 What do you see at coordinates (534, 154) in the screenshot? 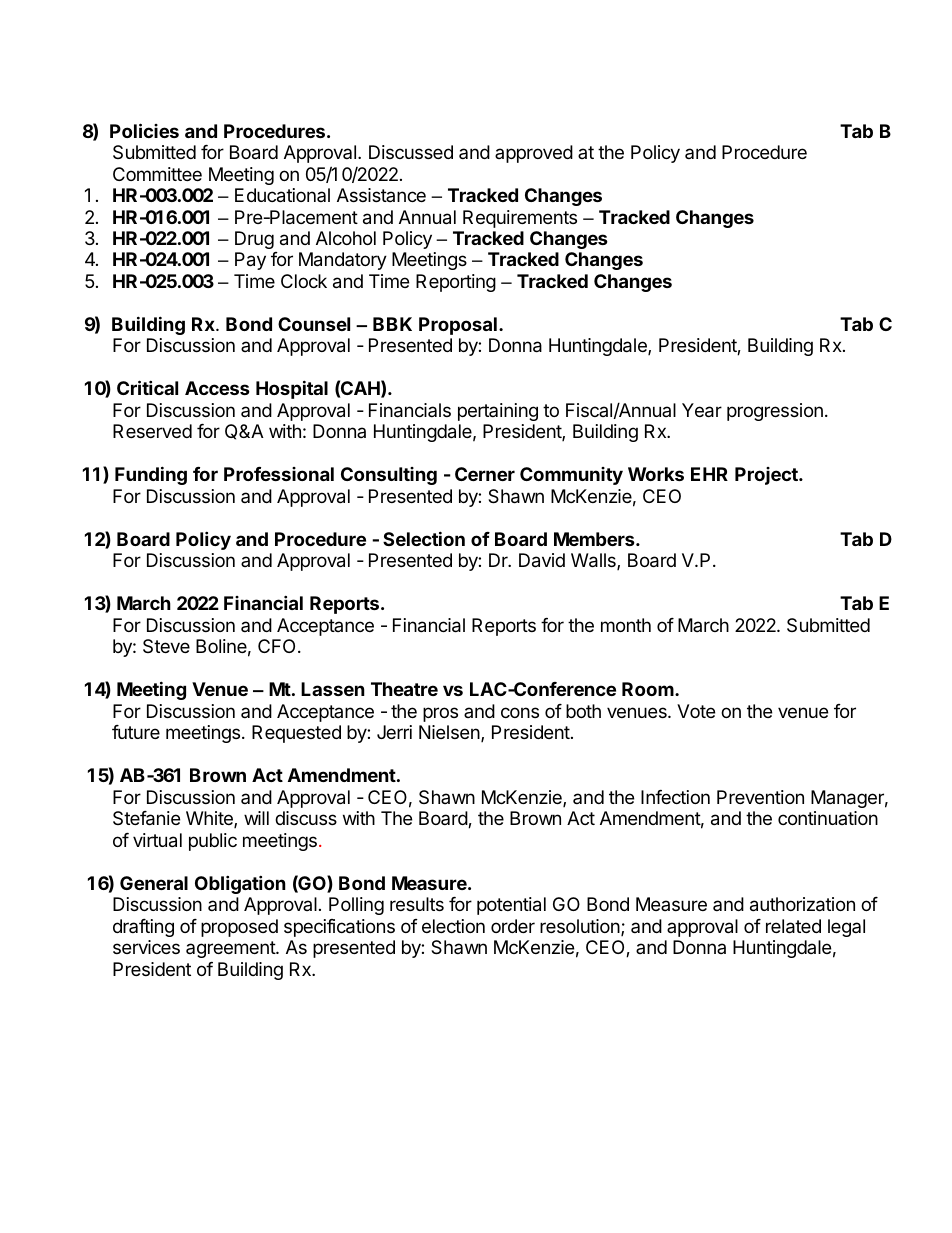
I see `approved` at bounding box center [534, 154].
